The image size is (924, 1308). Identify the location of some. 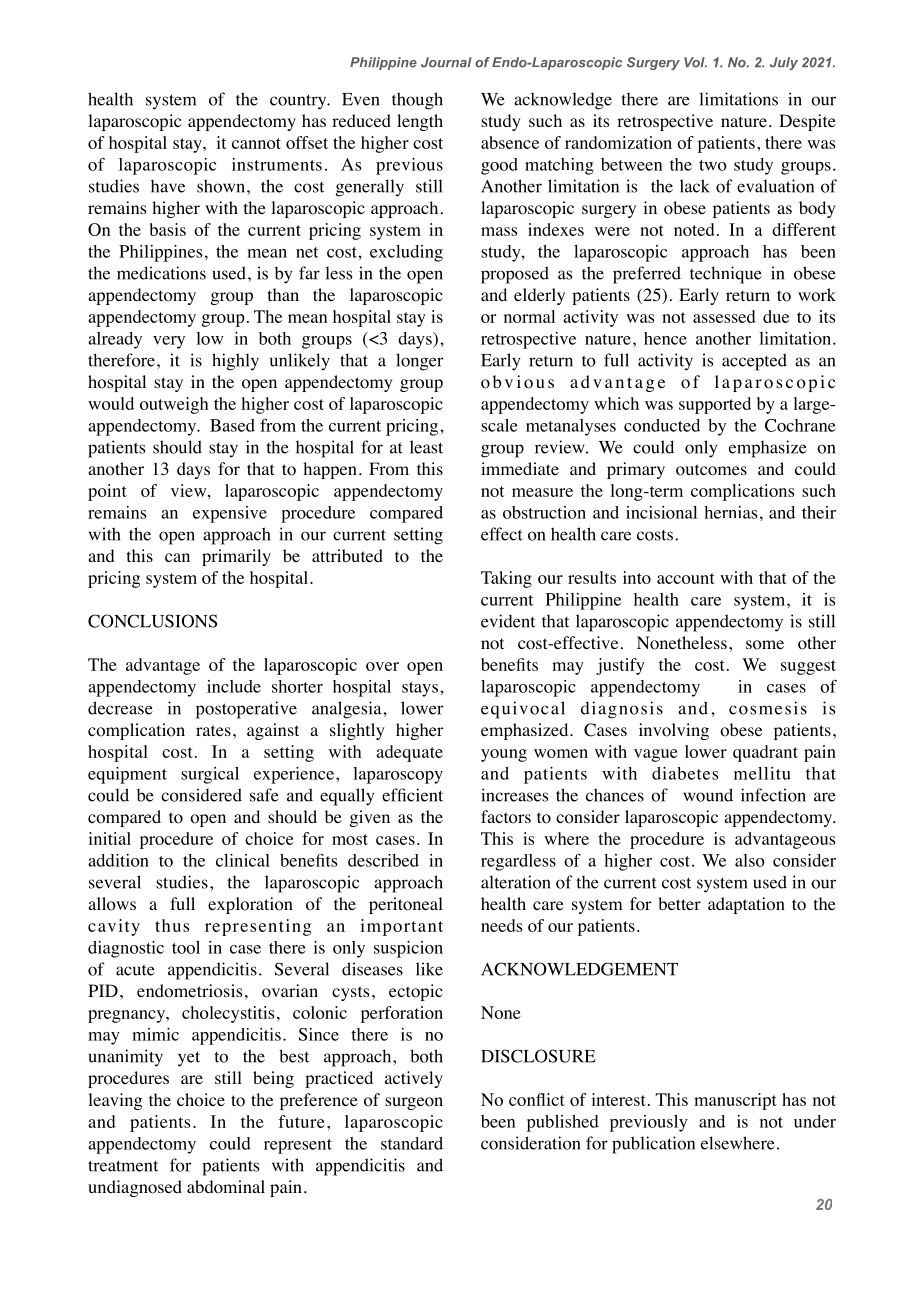
(765, 645).
